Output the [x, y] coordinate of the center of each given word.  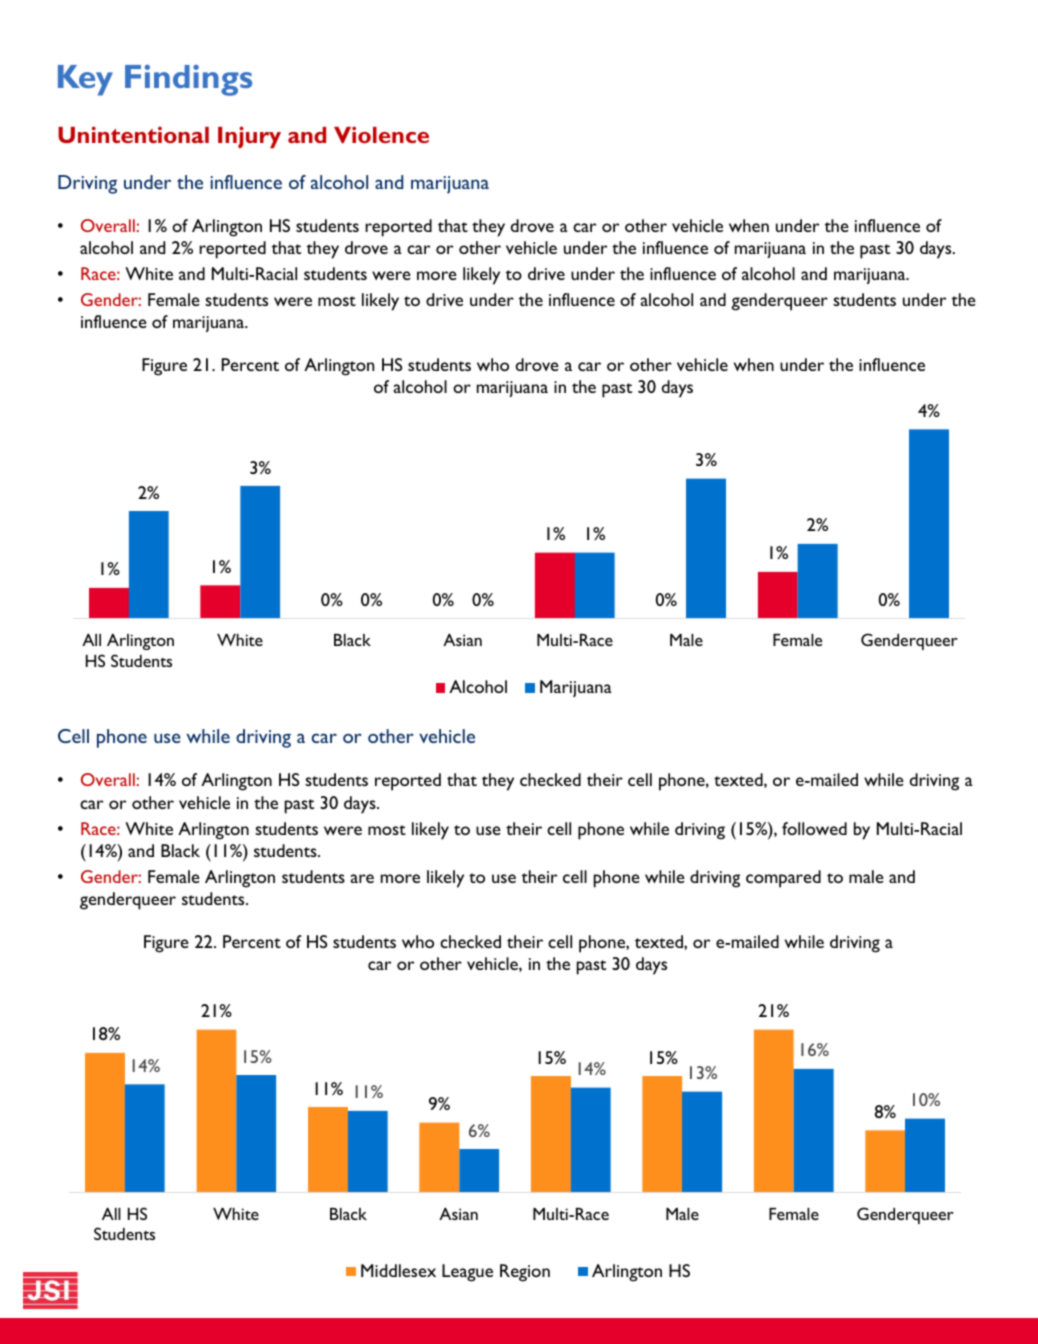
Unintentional [133, 134]
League [467, 1273]
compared [783, 879]
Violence [381, 134]
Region [525, 1273]
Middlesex [398, 1270]
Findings [188, 80]
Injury [249, 137]
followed [814, 828]
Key [85, 80]
